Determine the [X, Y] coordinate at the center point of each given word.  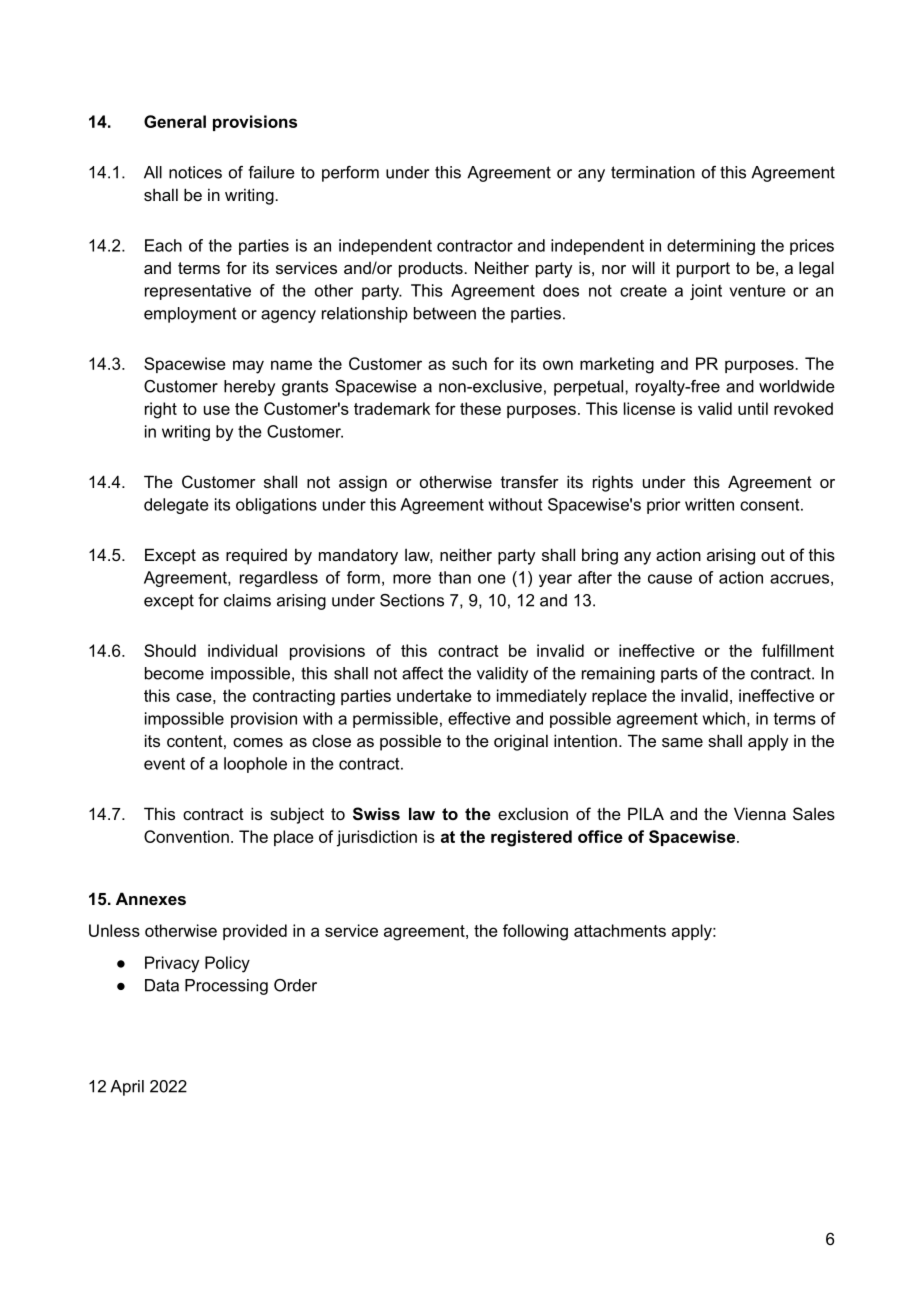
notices [195, 172]
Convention [186, 836]
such [469, 363]
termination [653, 172]
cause [670, 579]
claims [247, 600]
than [455, 577]
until [753, 408]
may [248, 367]
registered [531, 838]
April [127, 1088]
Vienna [760, 813]
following [535, 932]
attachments [620, 930]
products [432, 270]
